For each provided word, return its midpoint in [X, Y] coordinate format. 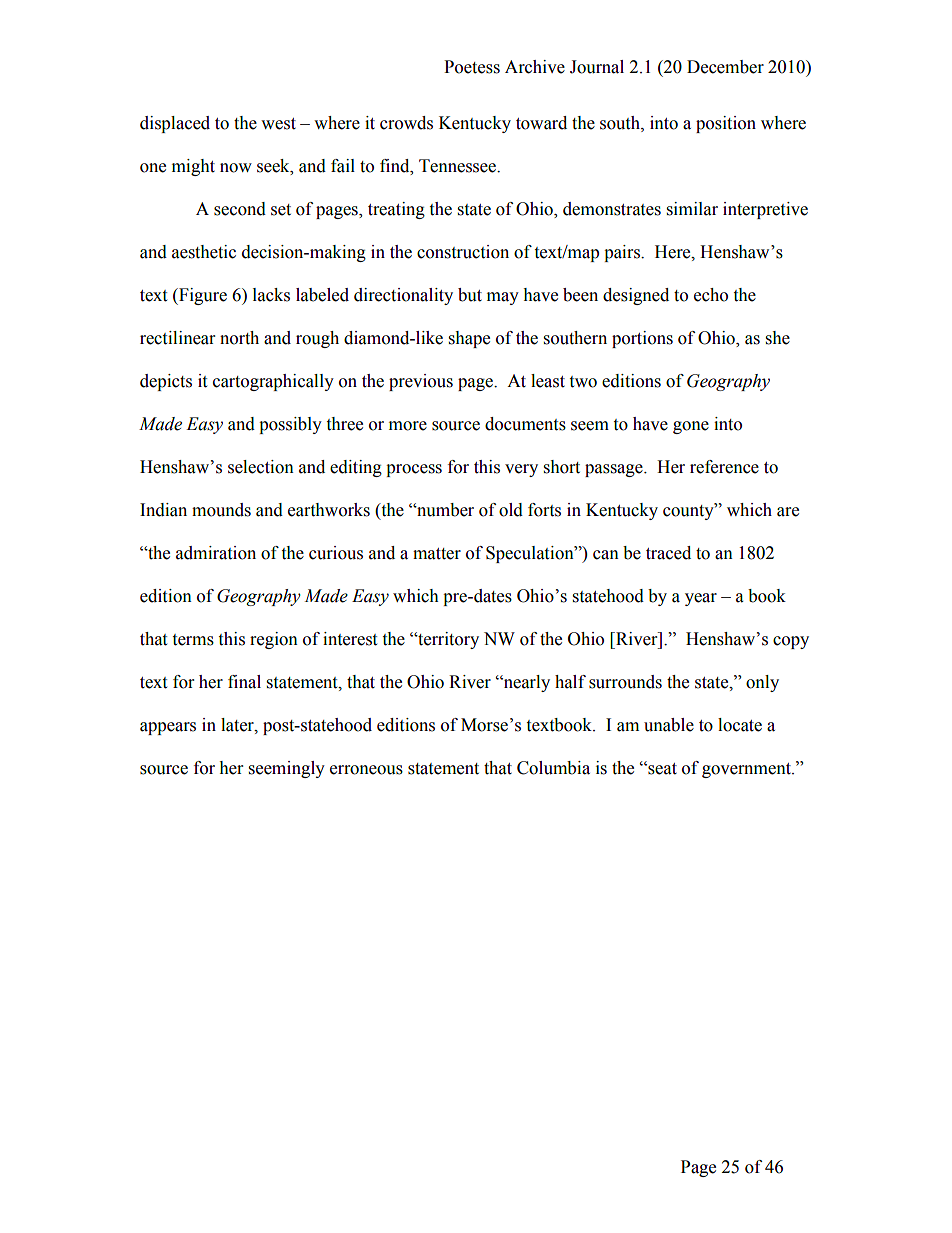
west [278, 124]
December [725, 67]
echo [711, 295]
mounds [221, 510]
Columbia [553, 768]
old [511, 510]
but [470, 295]
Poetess [472, 67]
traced [668, 553]
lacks [271, 295]
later [238, 725]
